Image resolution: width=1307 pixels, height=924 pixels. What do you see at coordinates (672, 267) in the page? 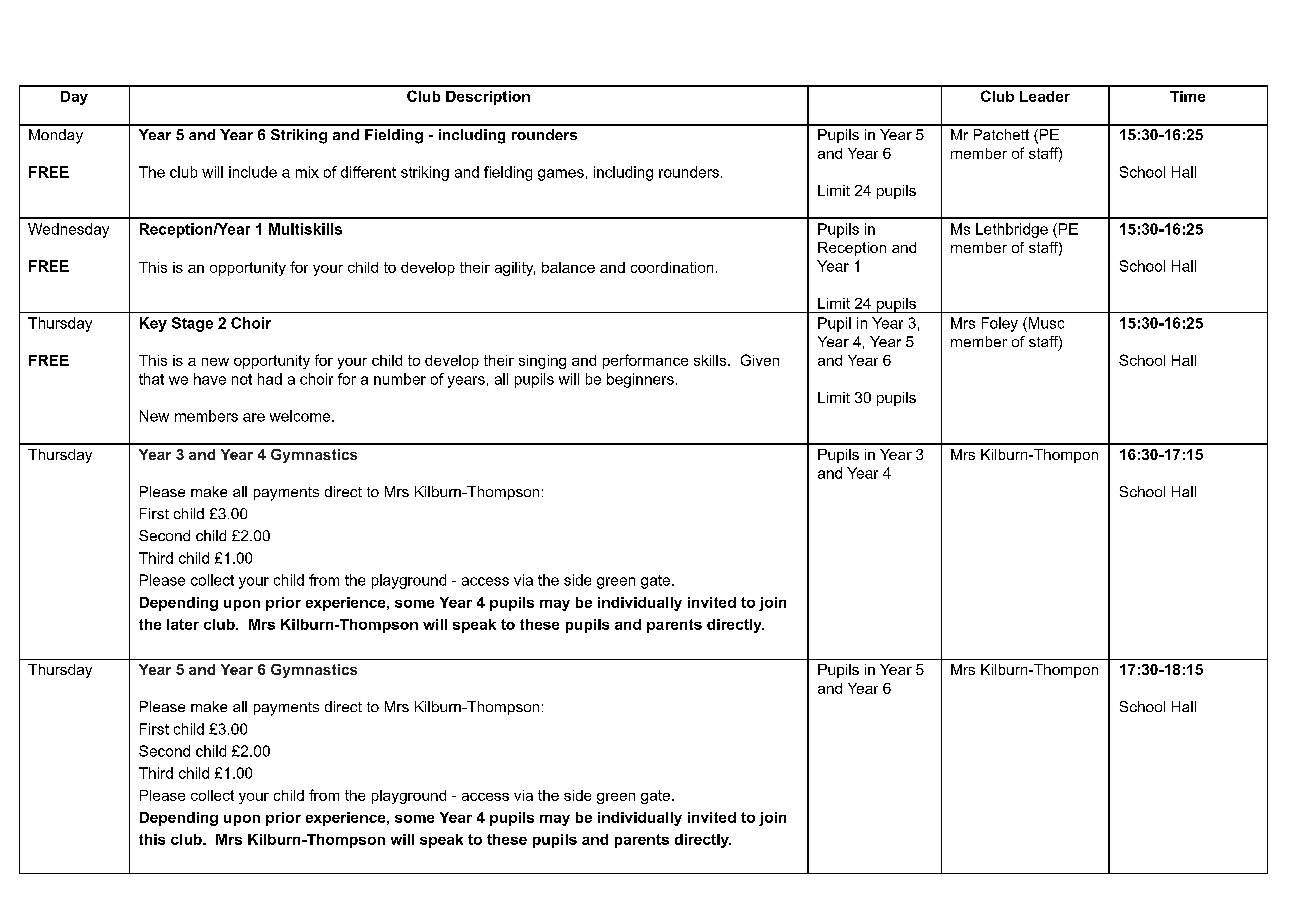
I see `coordination` at bounding box center [672, 267].
